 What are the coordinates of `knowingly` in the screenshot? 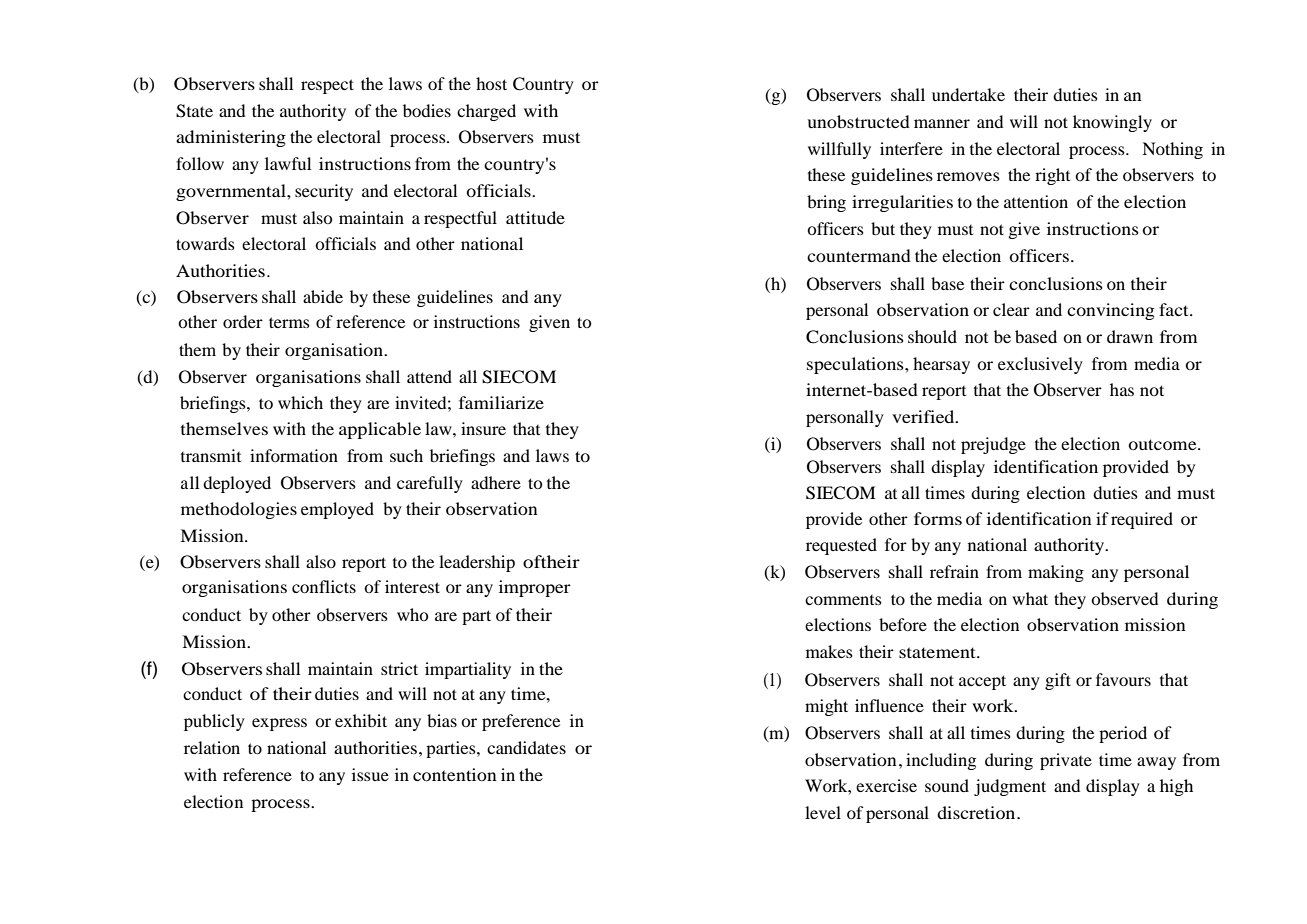 It's located at (1112, 123).
